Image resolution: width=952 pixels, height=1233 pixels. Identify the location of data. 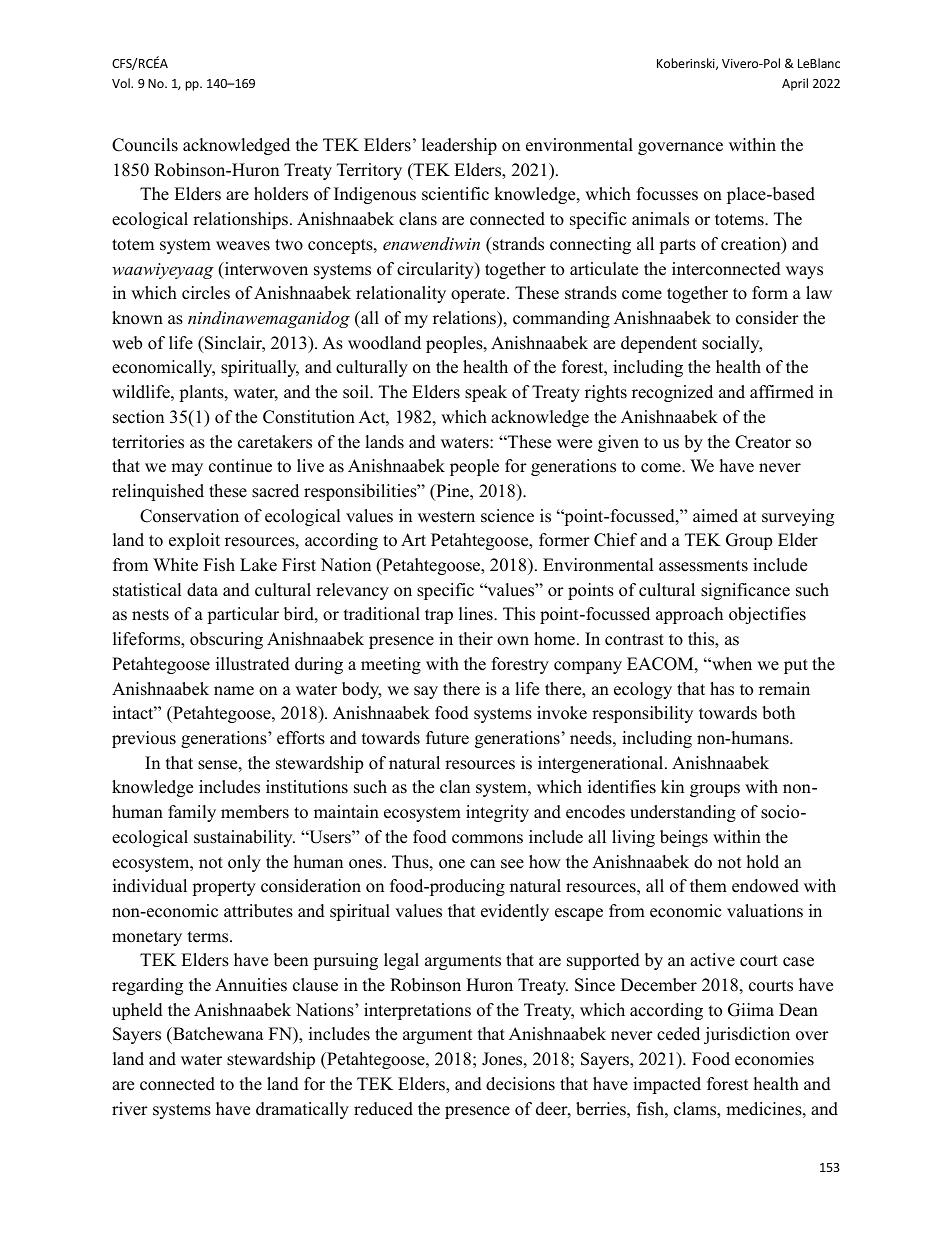
(202, 590).
